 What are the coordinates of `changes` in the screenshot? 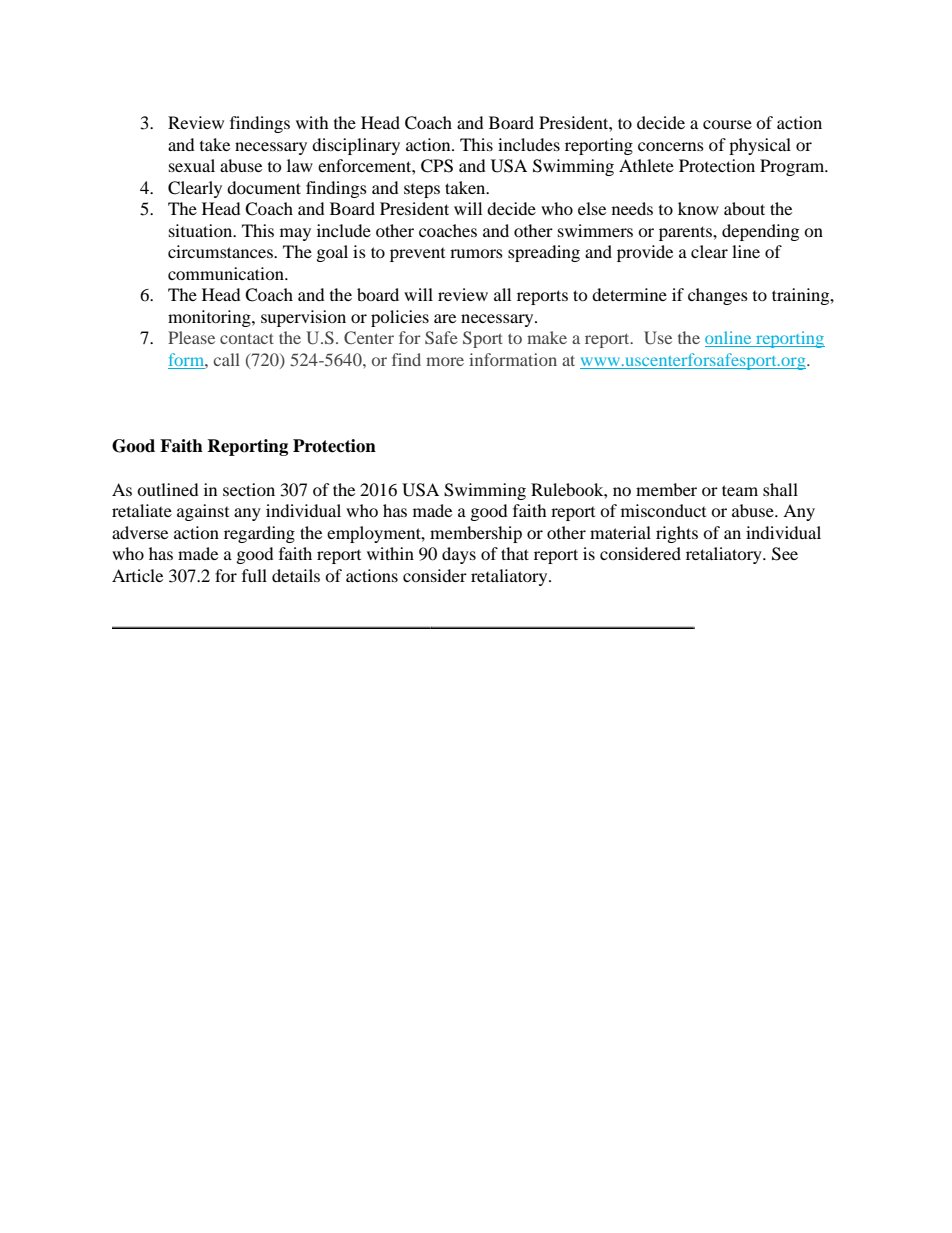 It's located at (718, 296).
